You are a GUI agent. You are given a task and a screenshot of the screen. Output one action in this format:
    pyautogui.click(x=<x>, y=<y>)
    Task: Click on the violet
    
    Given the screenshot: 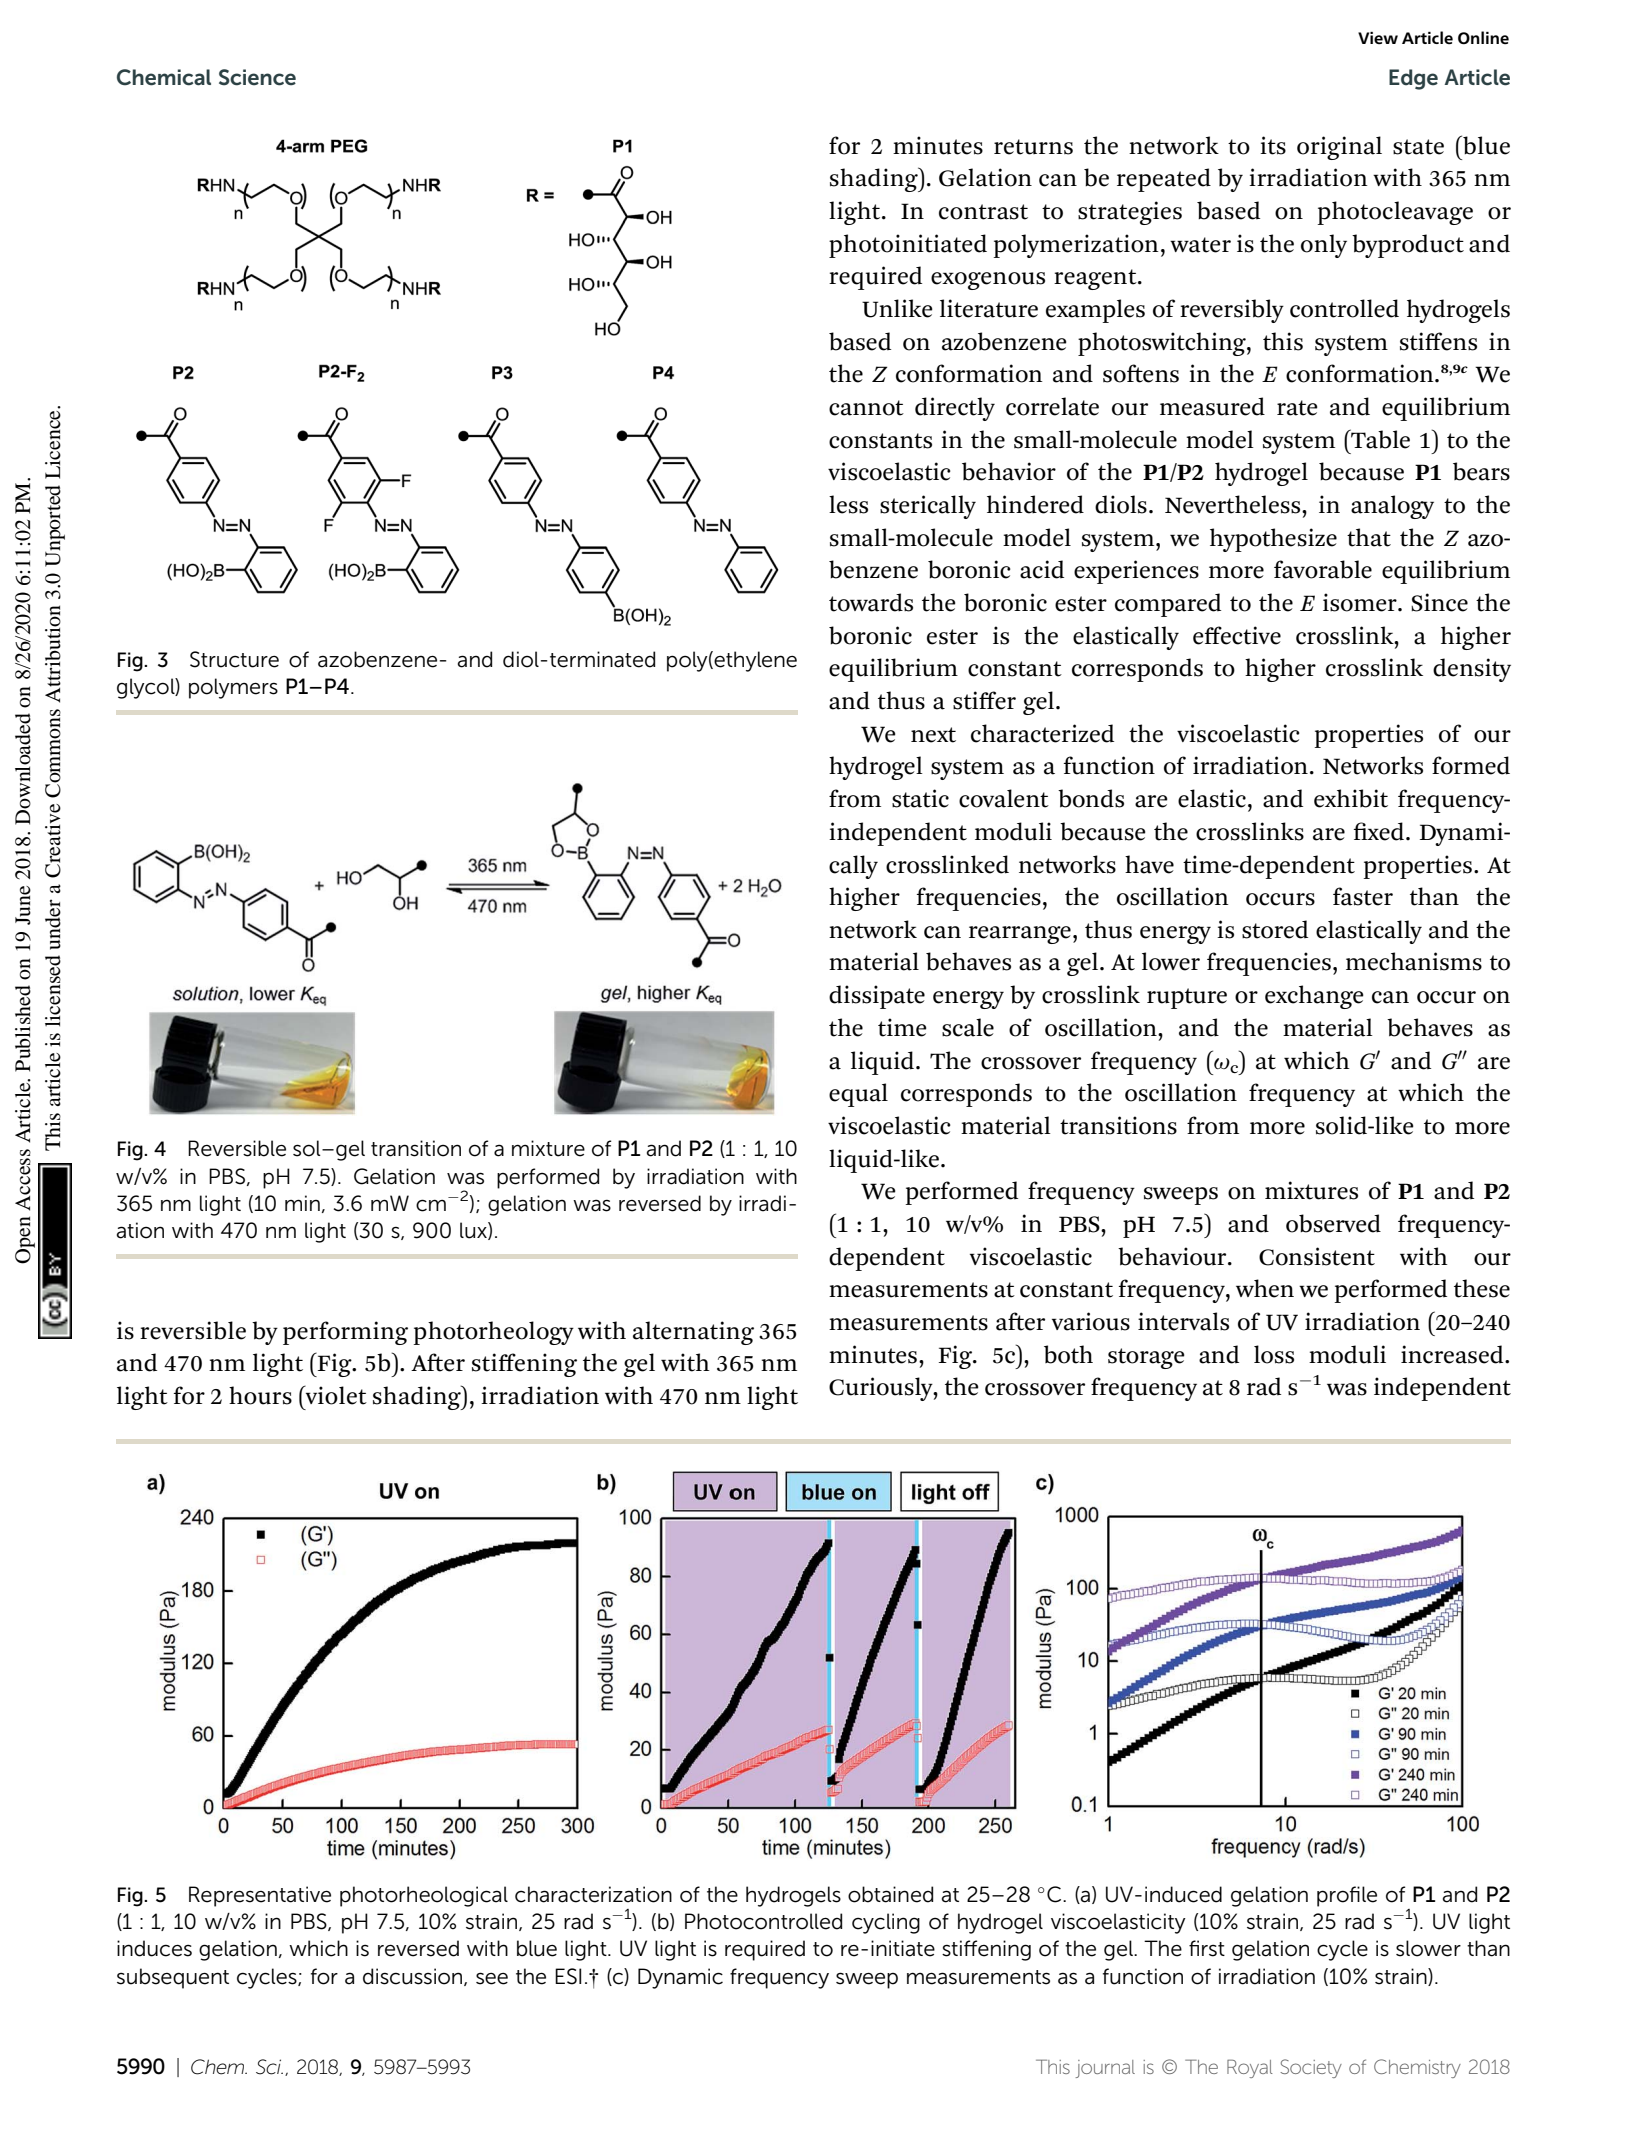 What is the action you would take?
    pyautogui.click(x=335, y=1395)
